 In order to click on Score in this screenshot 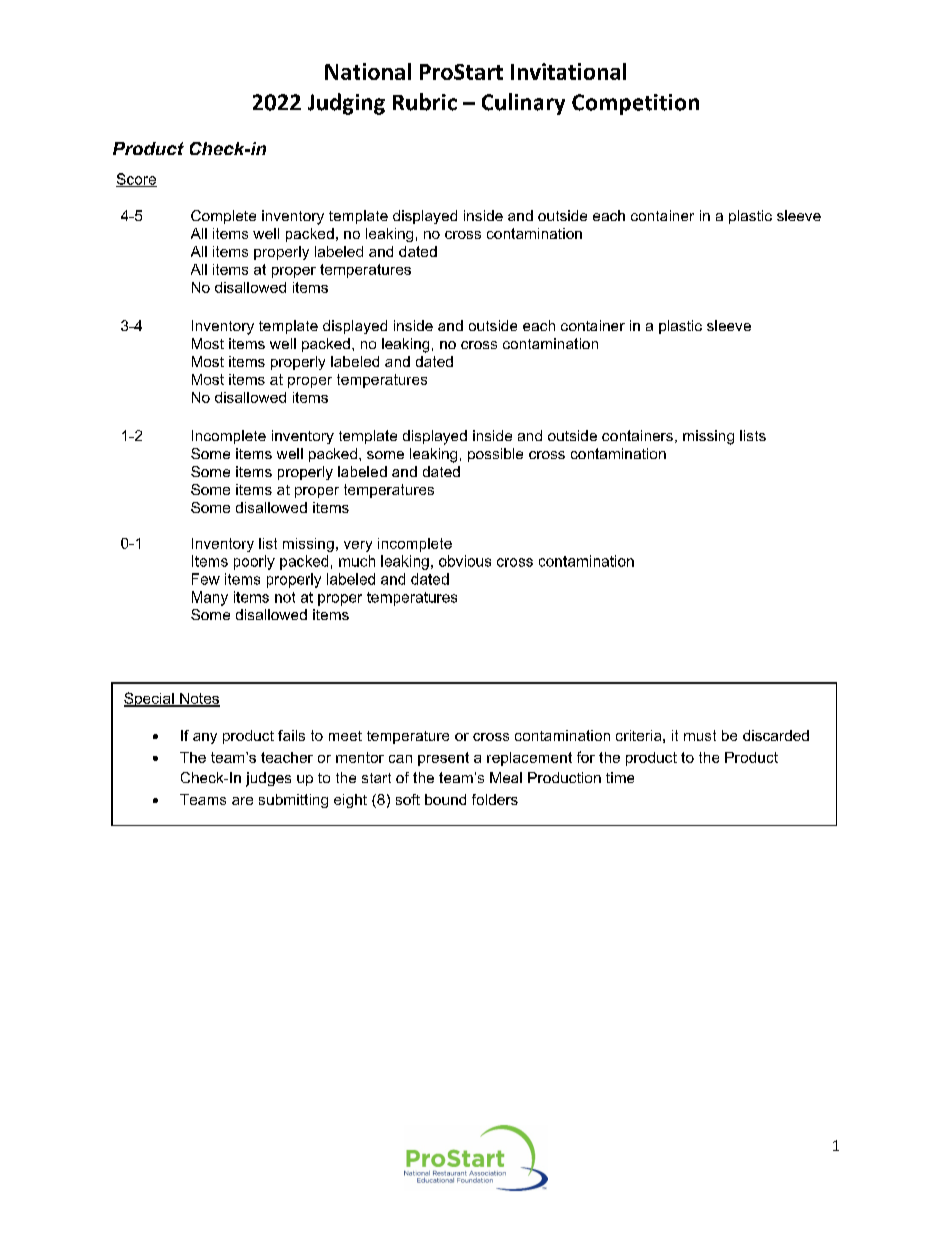, I will do `click(136, 180)`.
